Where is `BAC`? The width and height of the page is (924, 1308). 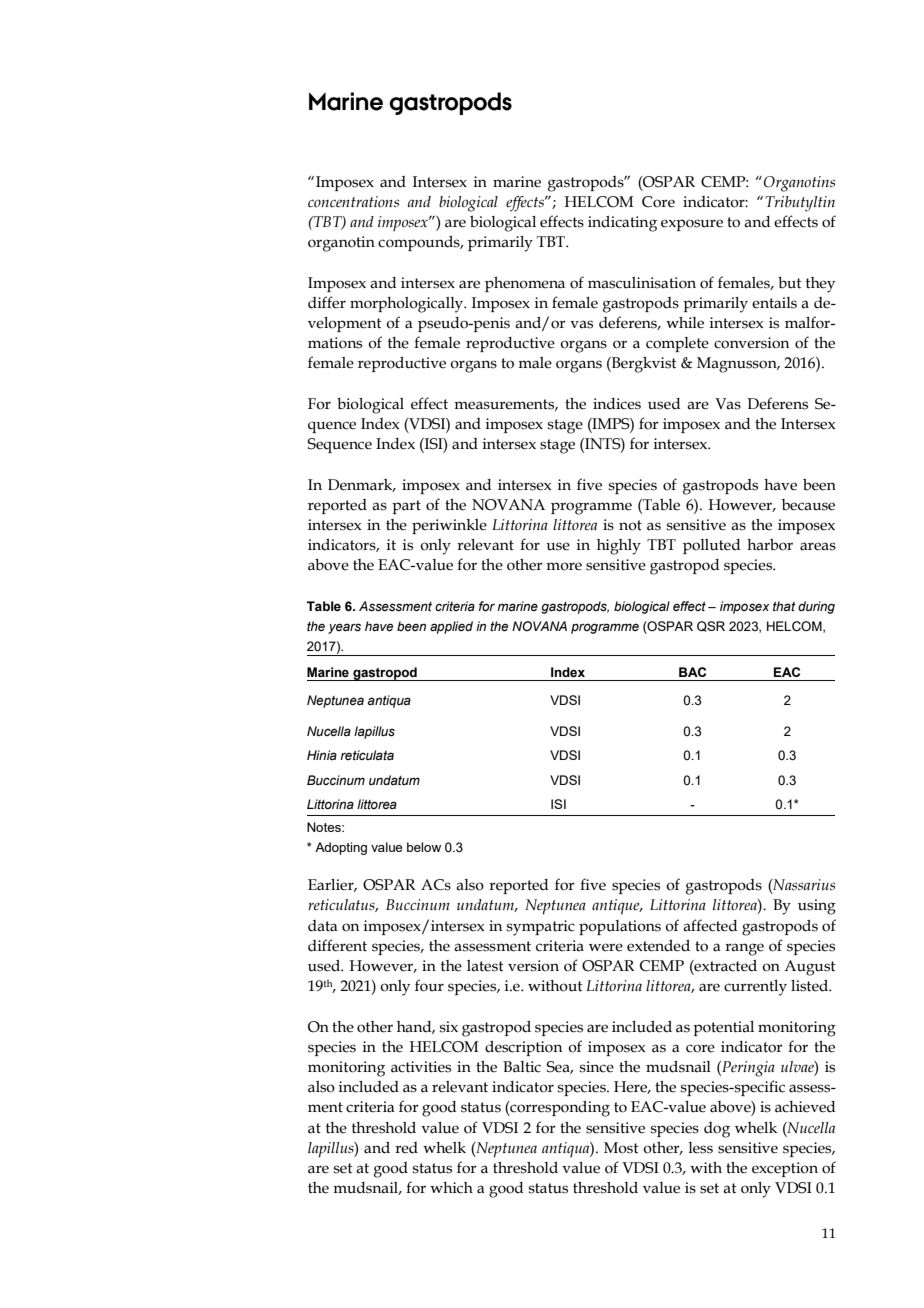 BAC is located at coordinates (692, 672).
